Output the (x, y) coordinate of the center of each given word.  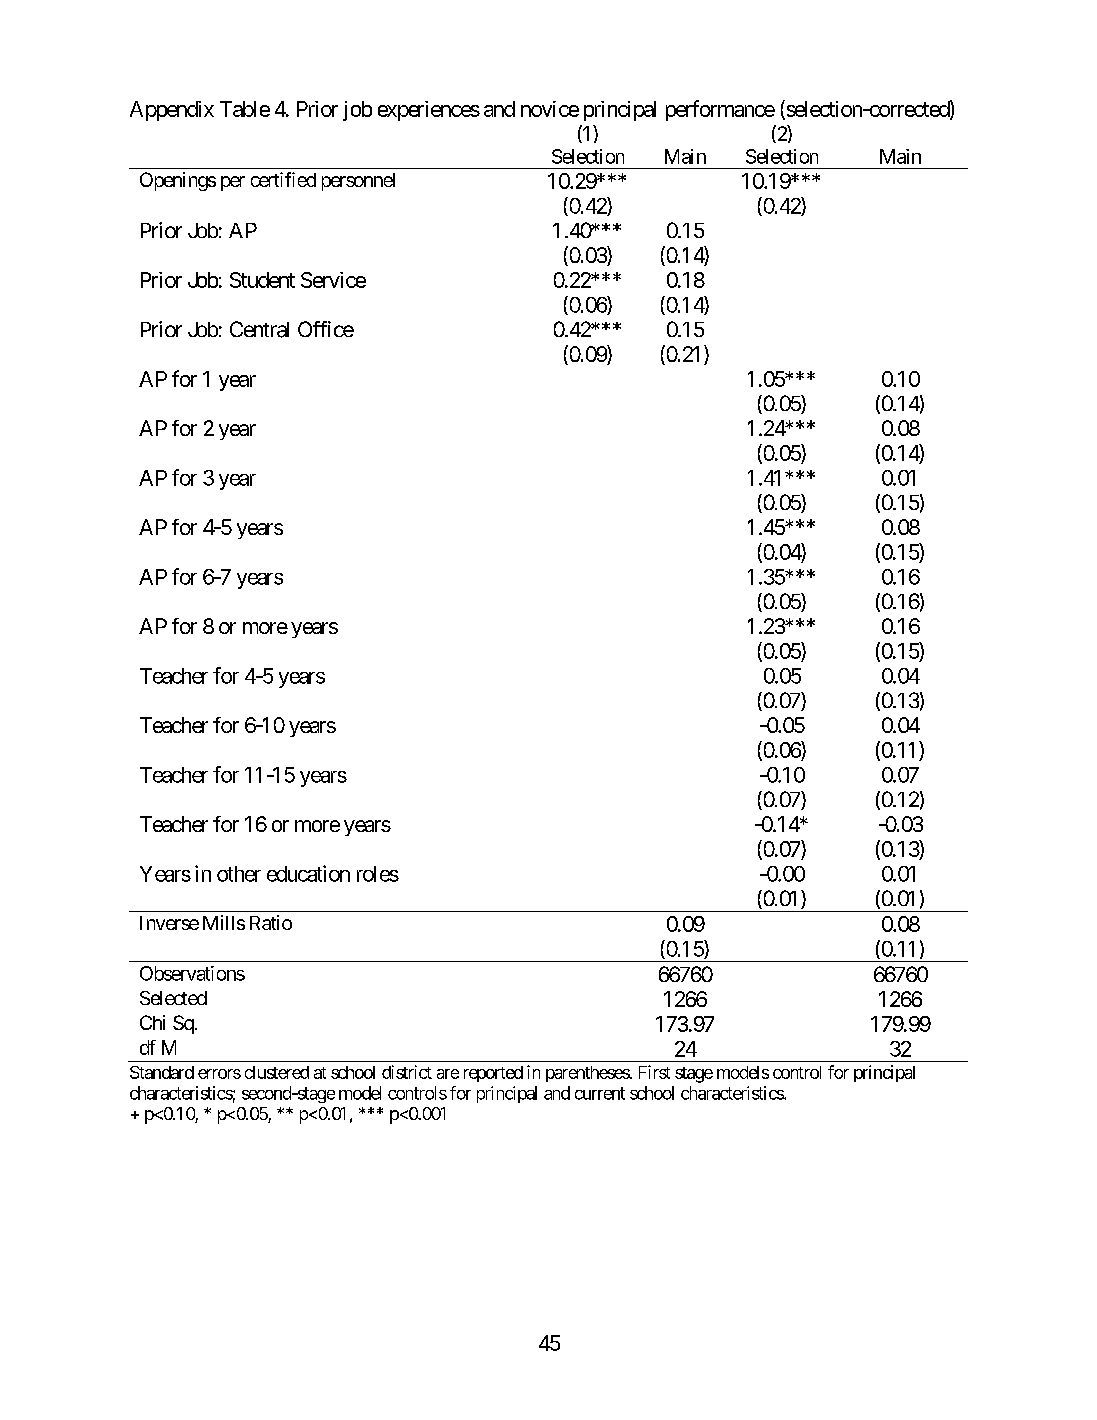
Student (262, 280)
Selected (173, 998)
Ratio (271, 922)
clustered (277, 1072)
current (600, 1093)
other (239, 874)
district (407, 1072)
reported (493, 1074)
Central (259, 329)
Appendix (172, 111)
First (654, 1072)
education (308, 873)
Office (326, 329)
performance (720, 110)
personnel (358, 182)
